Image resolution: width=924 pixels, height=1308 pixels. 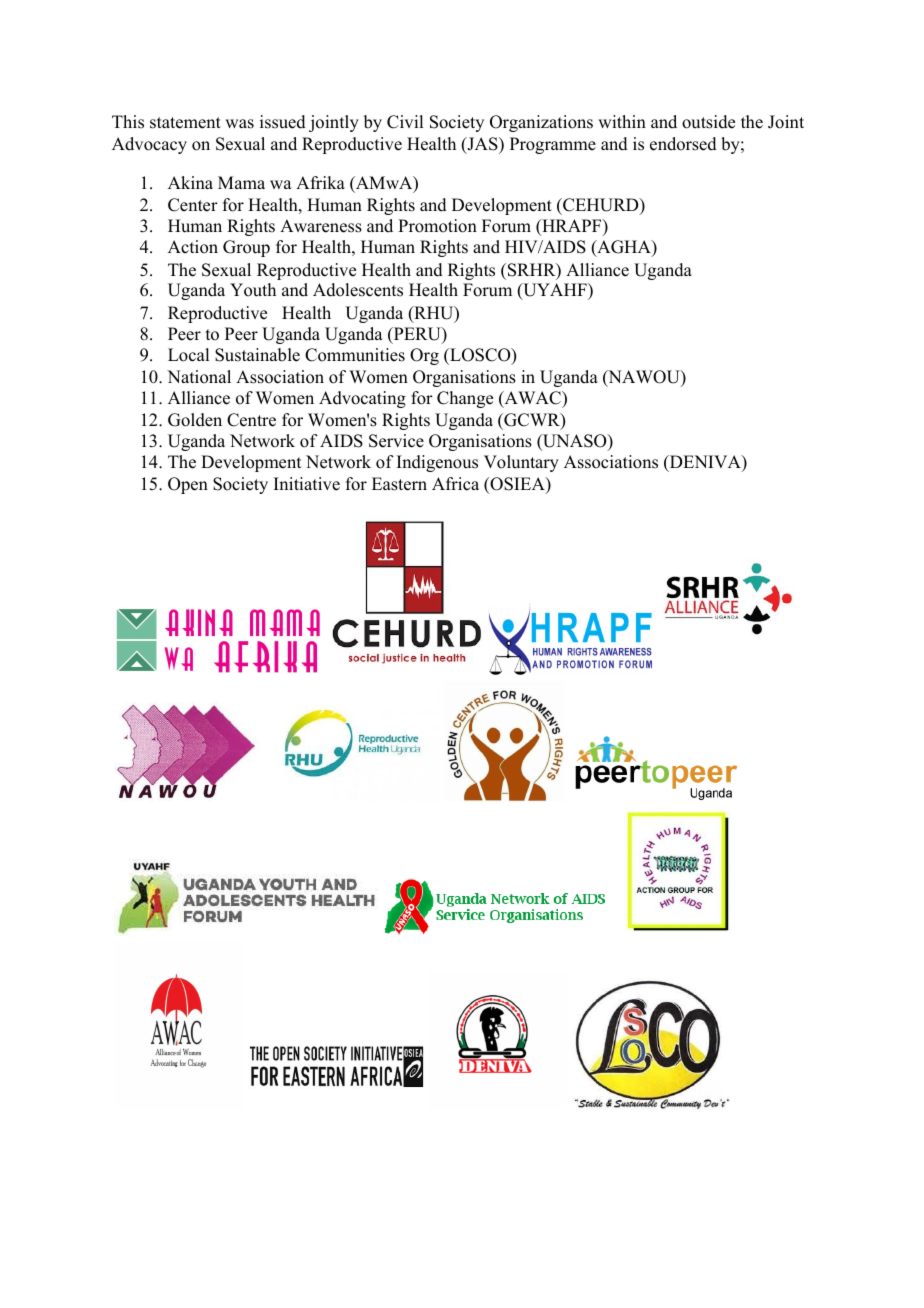 What do you see at coordinates (253, 290) in the screenshot?
I see `Youth` at bounding box center [253, 290].
